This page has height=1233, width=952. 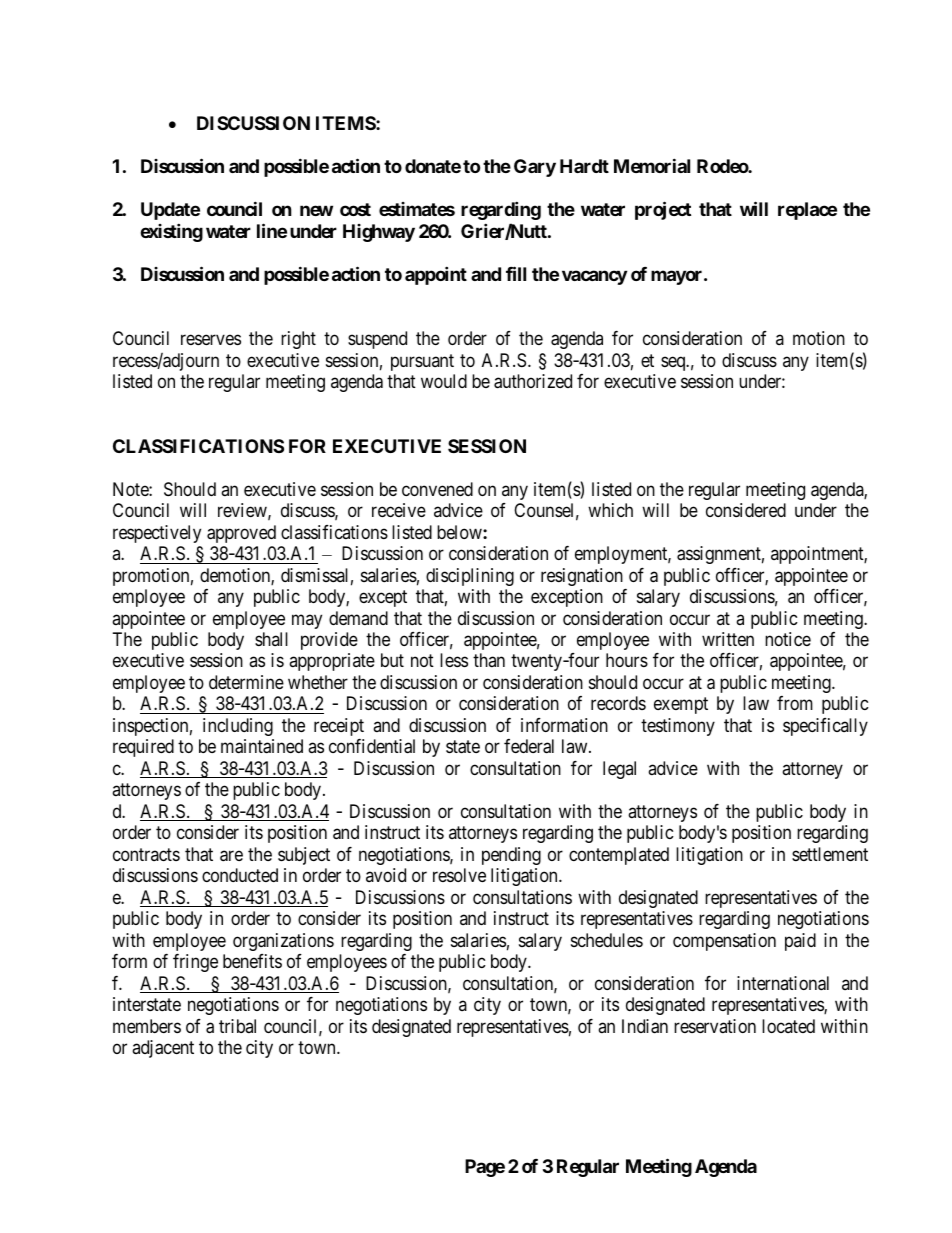 I want to click on Indian, so click(x=645, y=1026).
